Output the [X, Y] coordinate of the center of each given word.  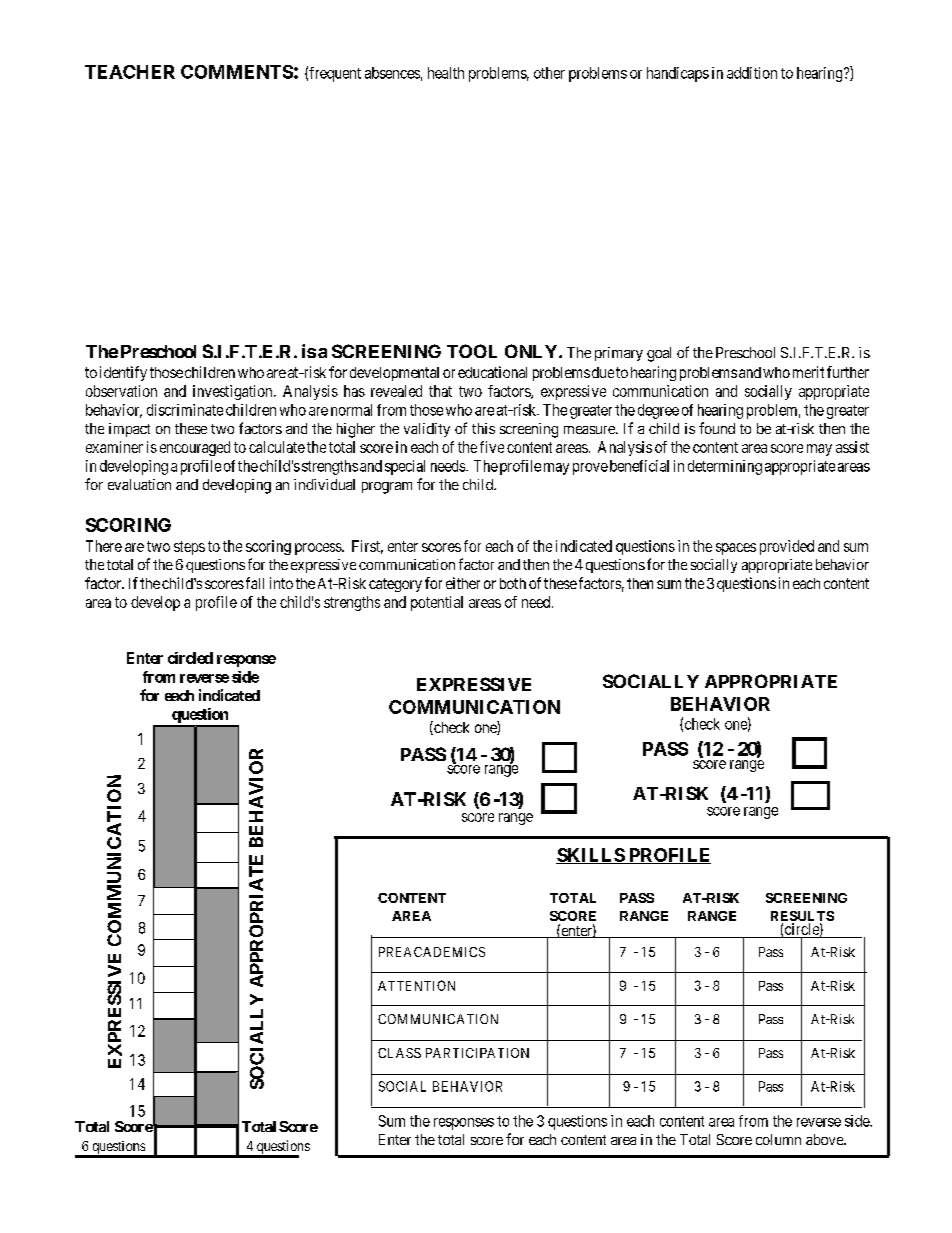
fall [255, 583]
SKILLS [591, 856]
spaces [736, 549]
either [463, 583]
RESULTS [802, 917]
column [778, 1139]
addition [752, 73]
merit [808, 372]
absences [392, 73]
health [446, 73]
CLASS [399, 1053]
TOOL [472, 351]
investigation [234, 392]
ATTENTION [416, 985]
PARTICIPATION [477, 1053]
